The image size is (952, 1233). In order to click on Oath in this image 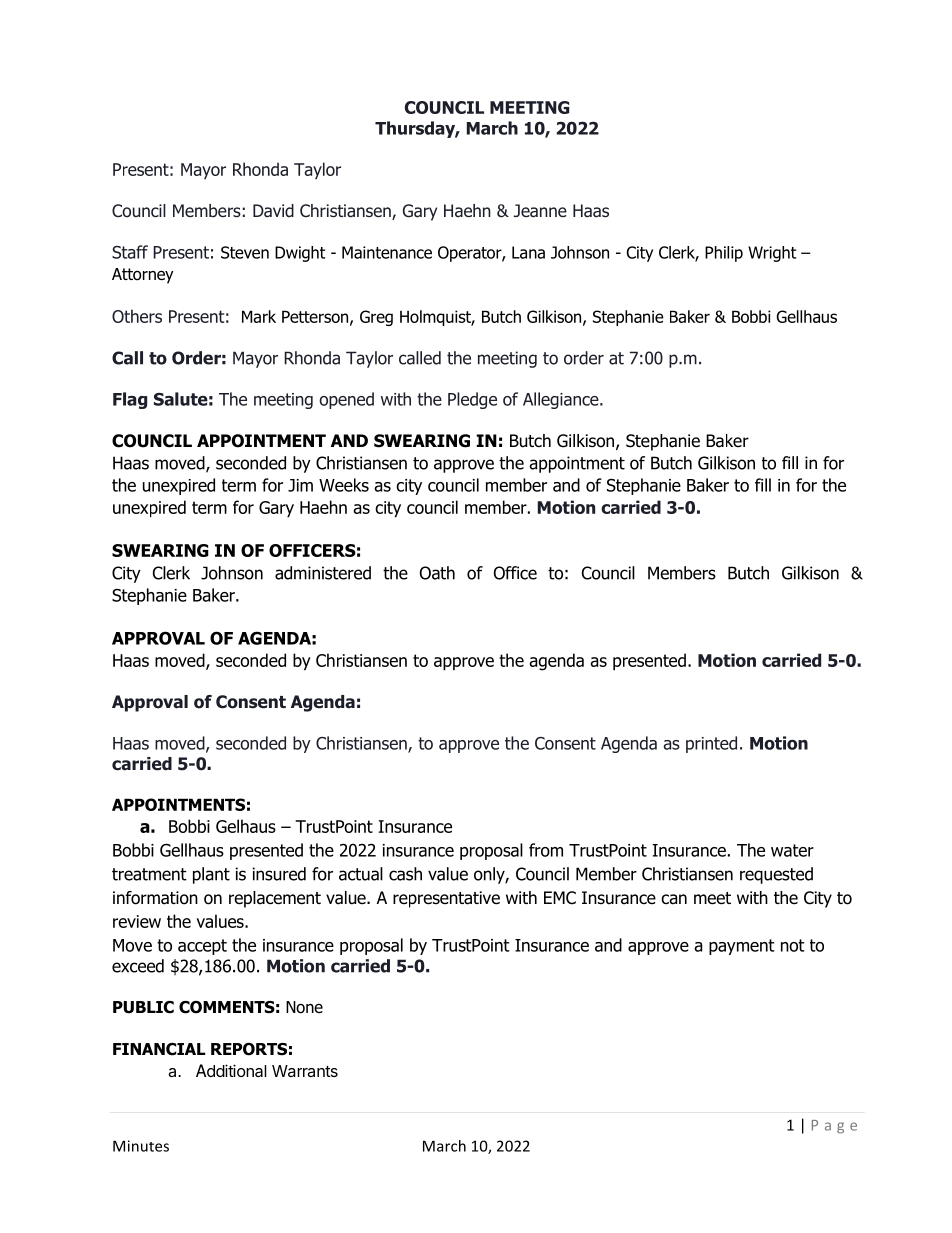, I will do `click(437, 573)`.
